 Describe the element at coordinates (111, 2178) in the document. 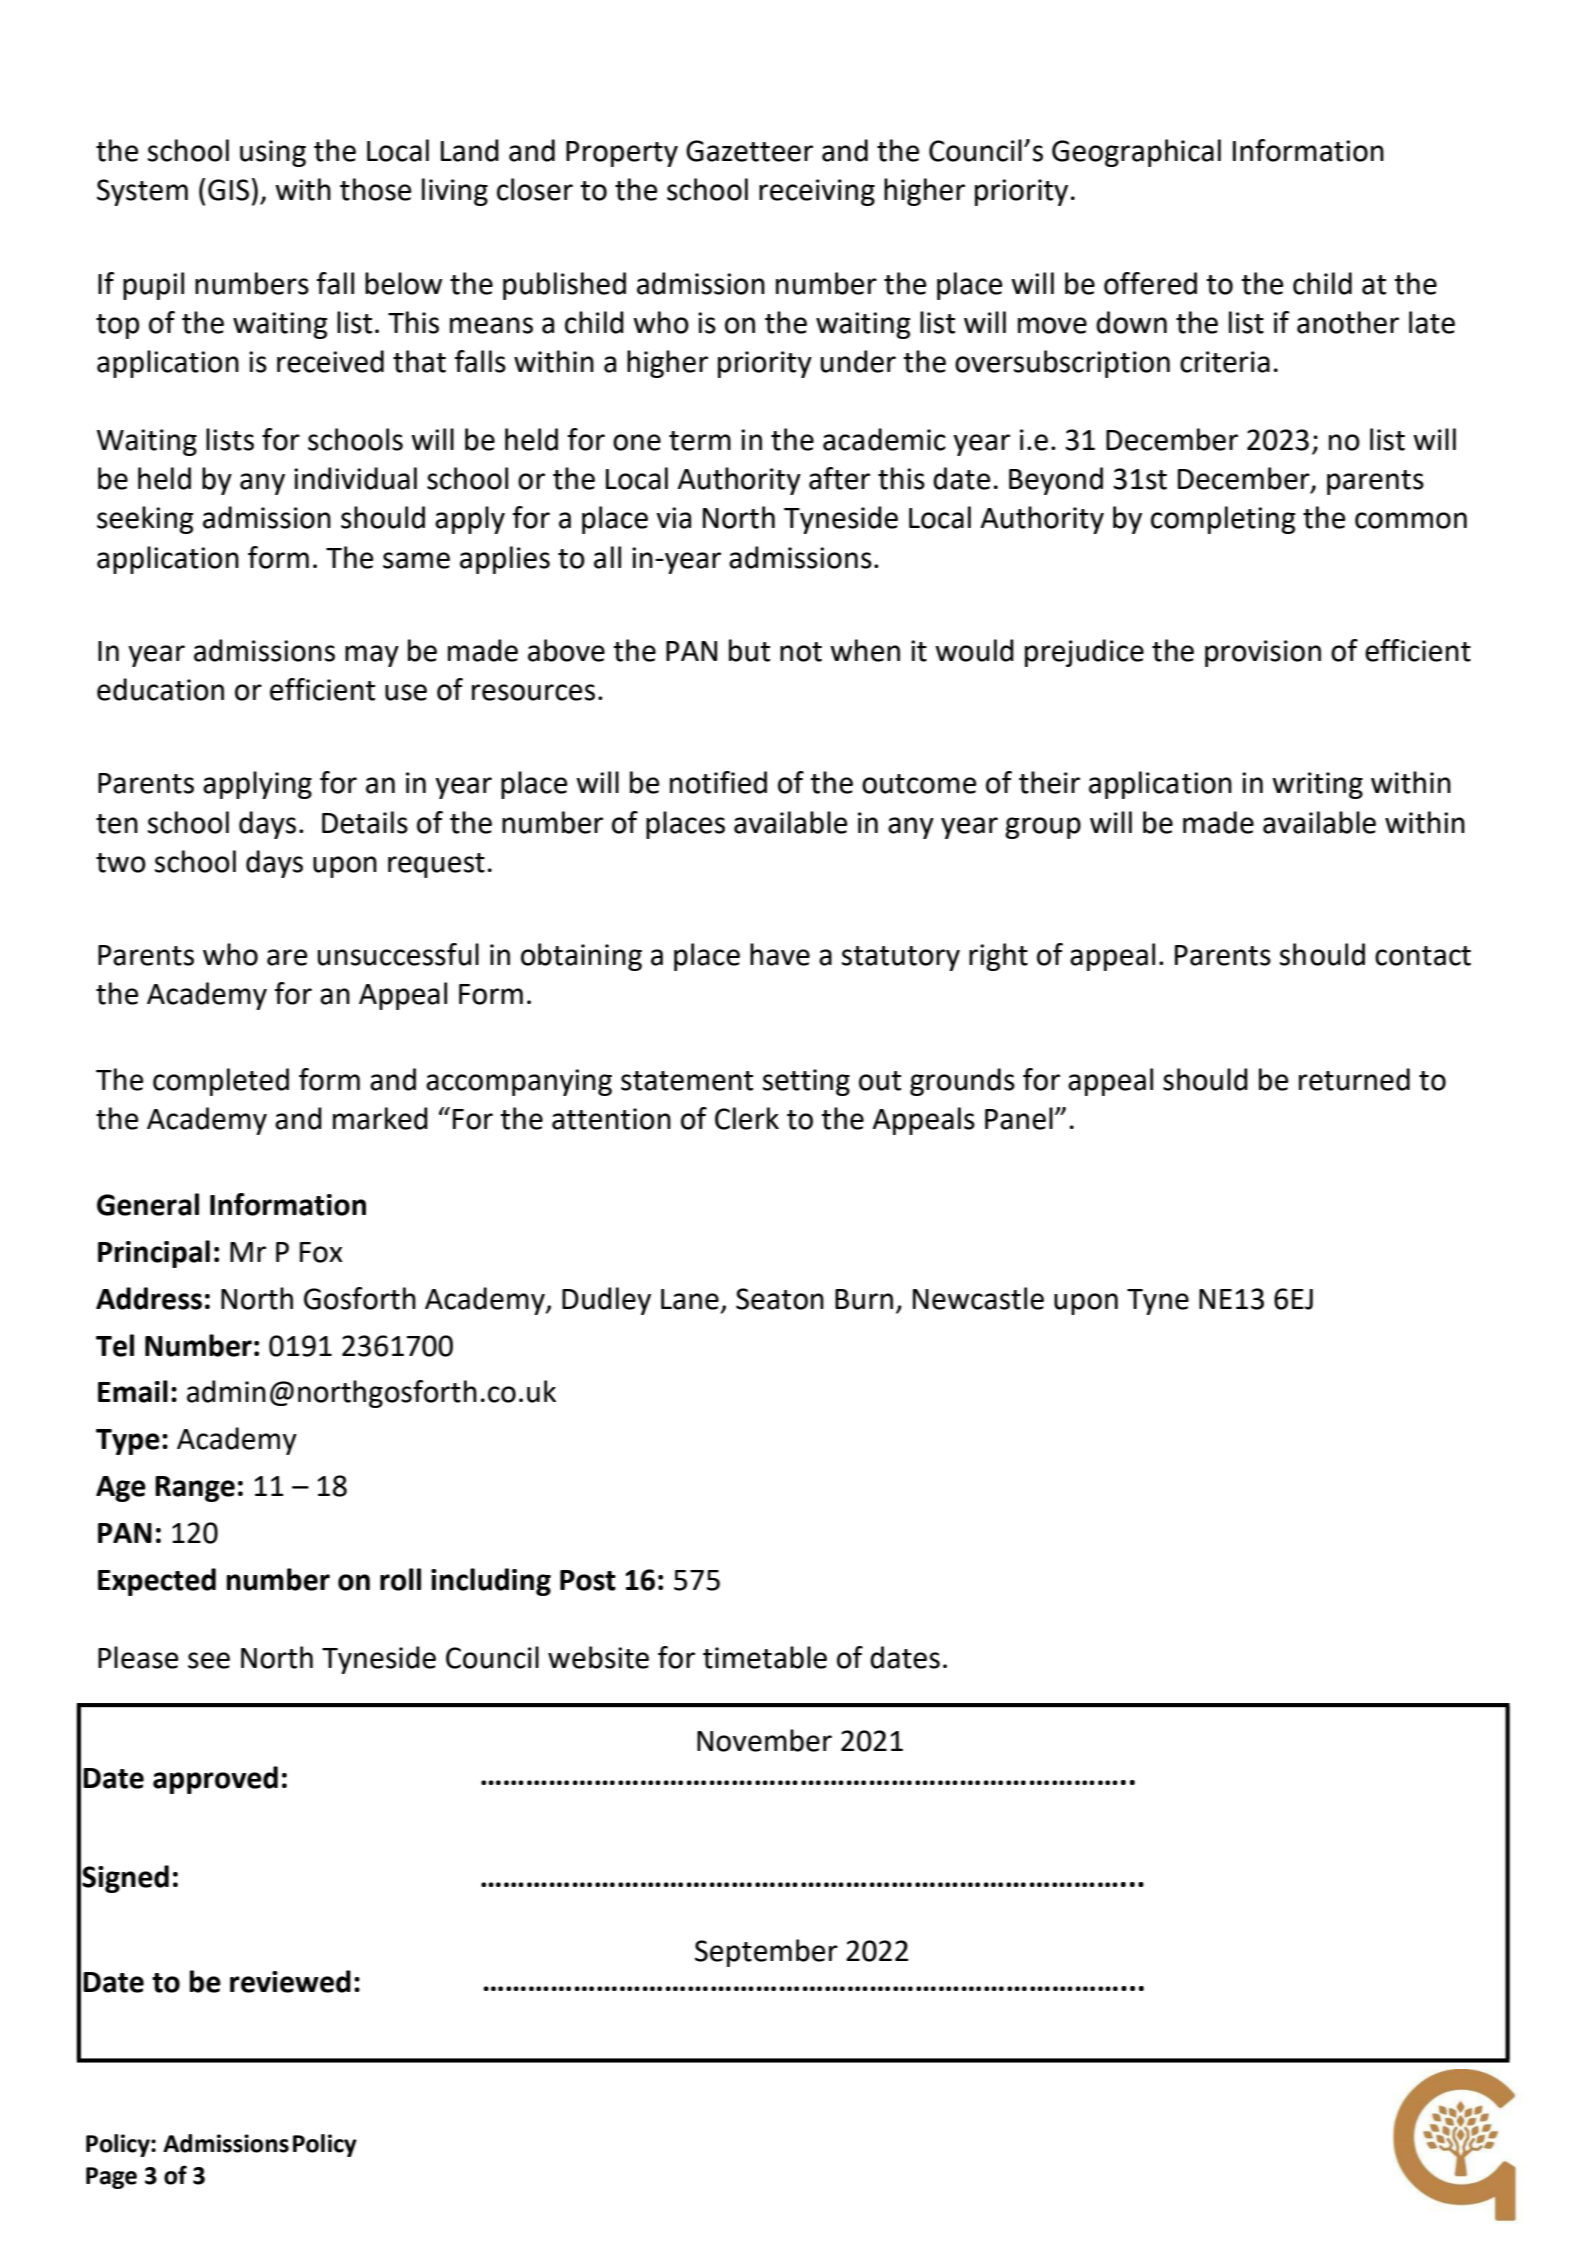

I see `Page` at that location.
